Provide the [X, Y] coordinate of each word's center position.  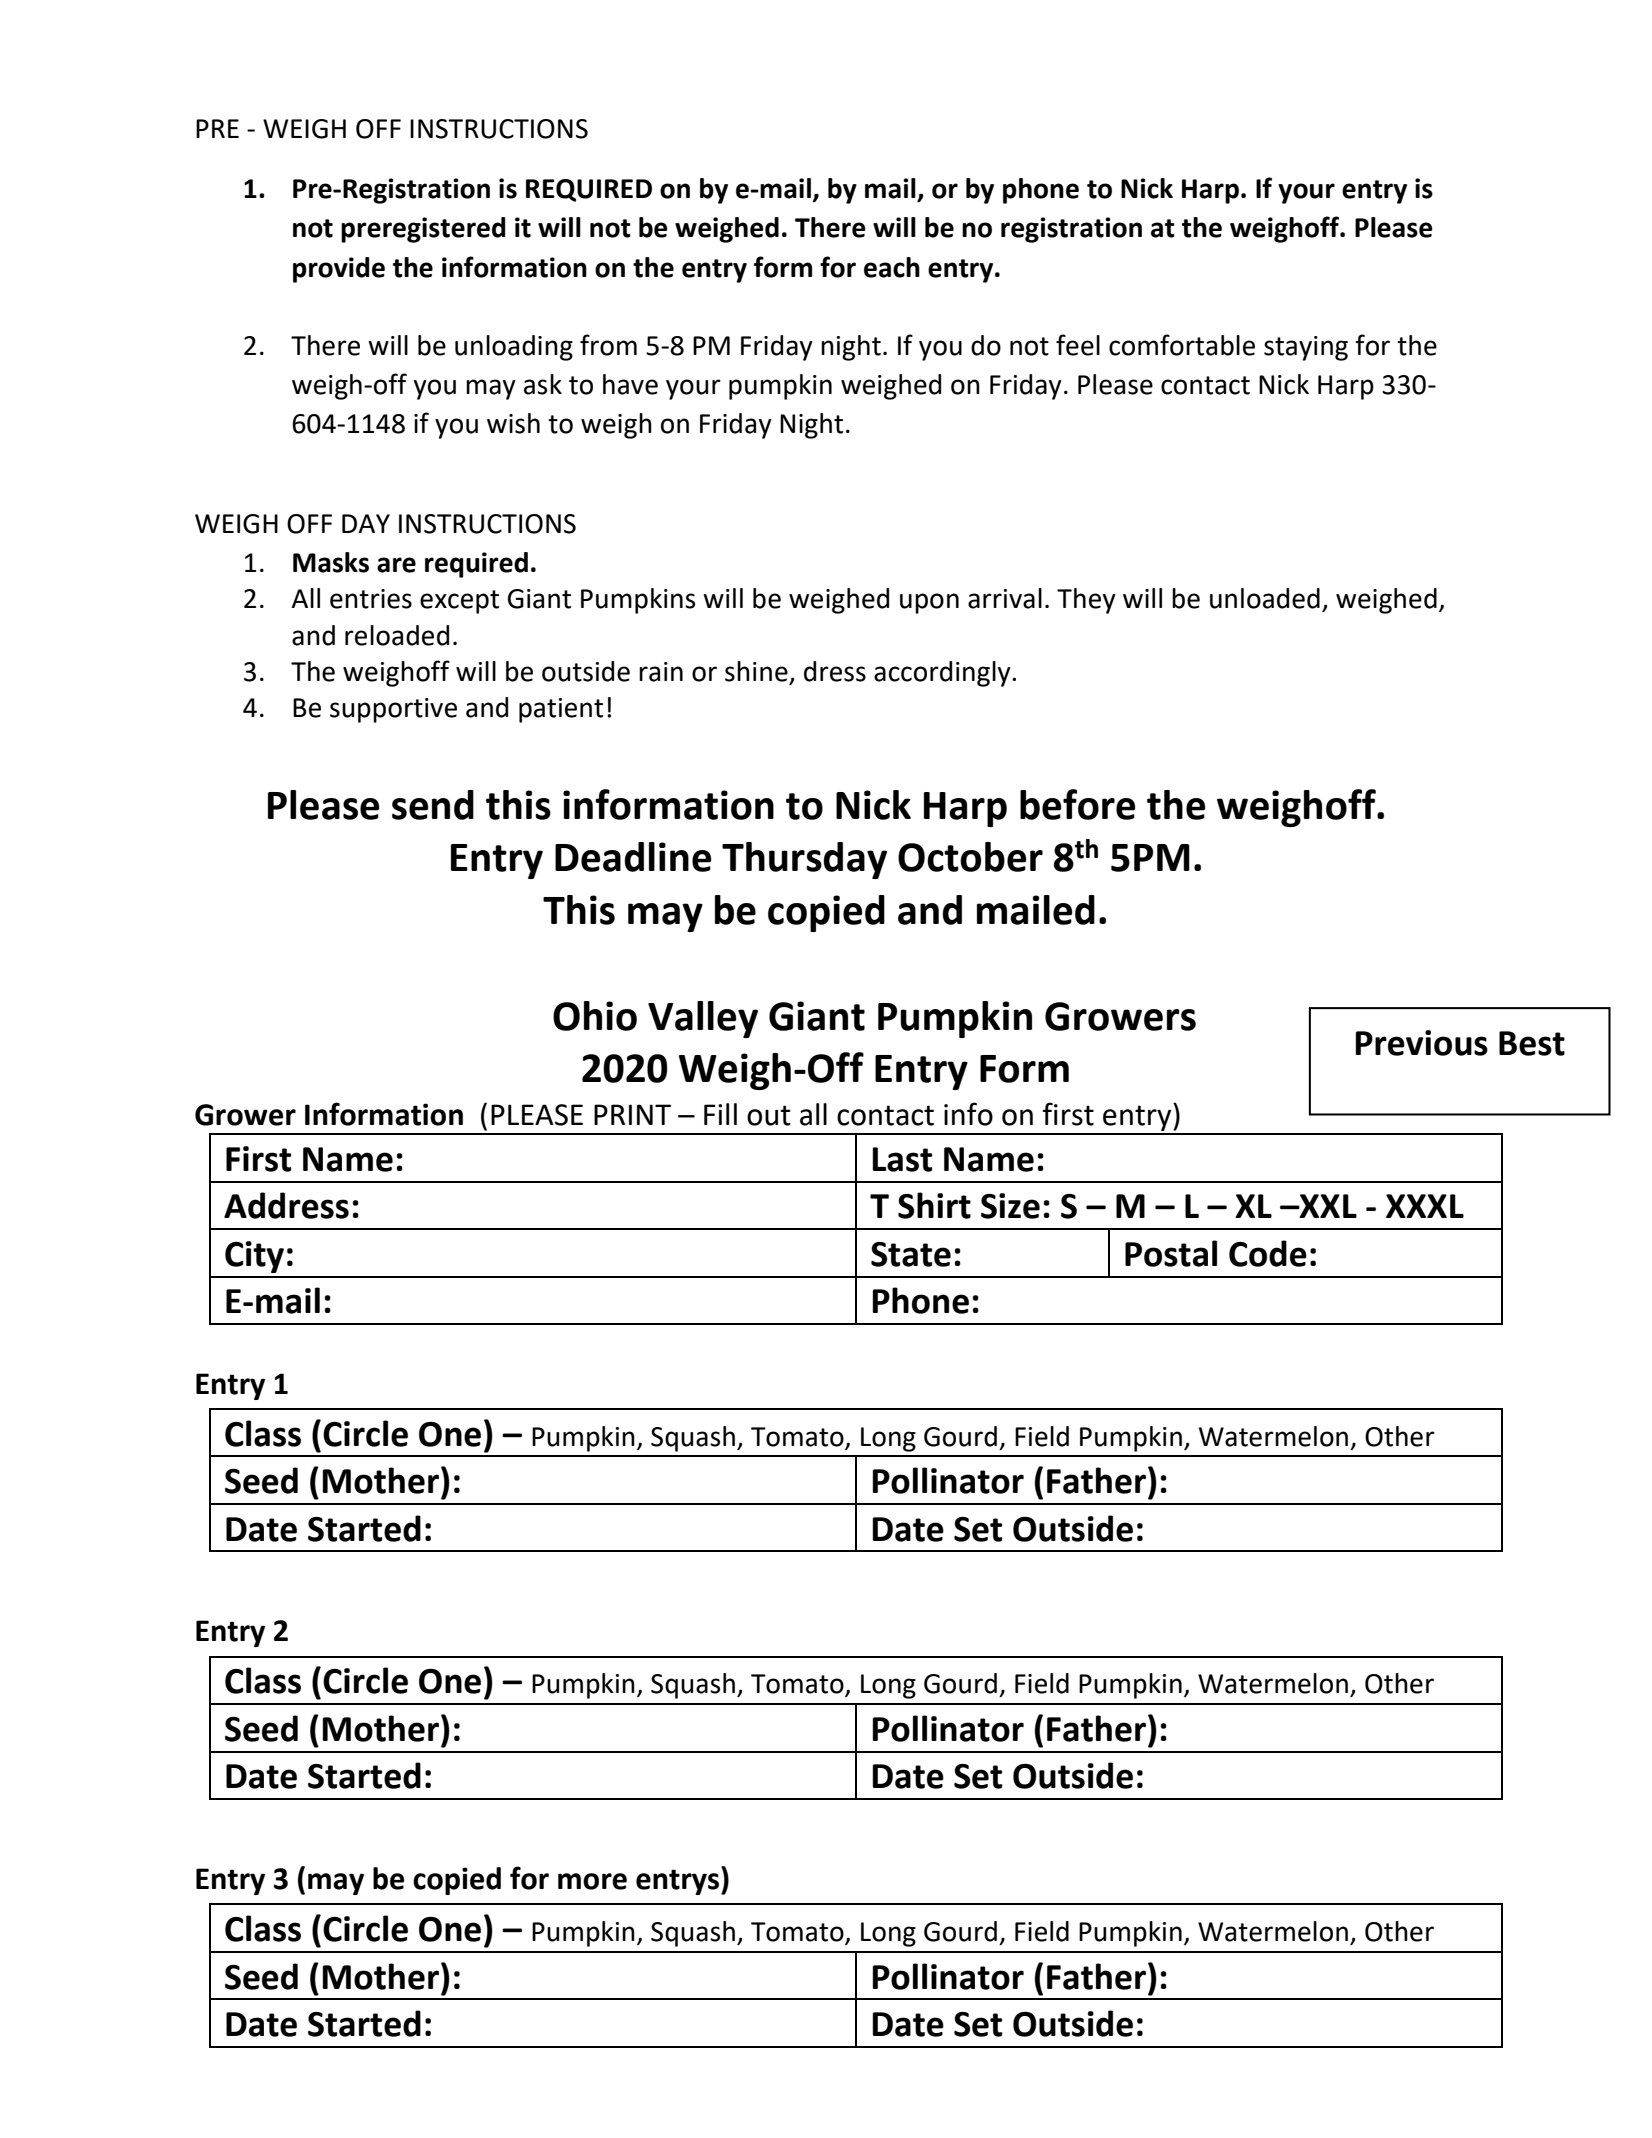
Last [902, 1159]
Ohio [595, 1016]
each [892, 267]
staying [1306, 348]
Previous [1421, 1043]
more [592, 1881]
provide [339, 270]
